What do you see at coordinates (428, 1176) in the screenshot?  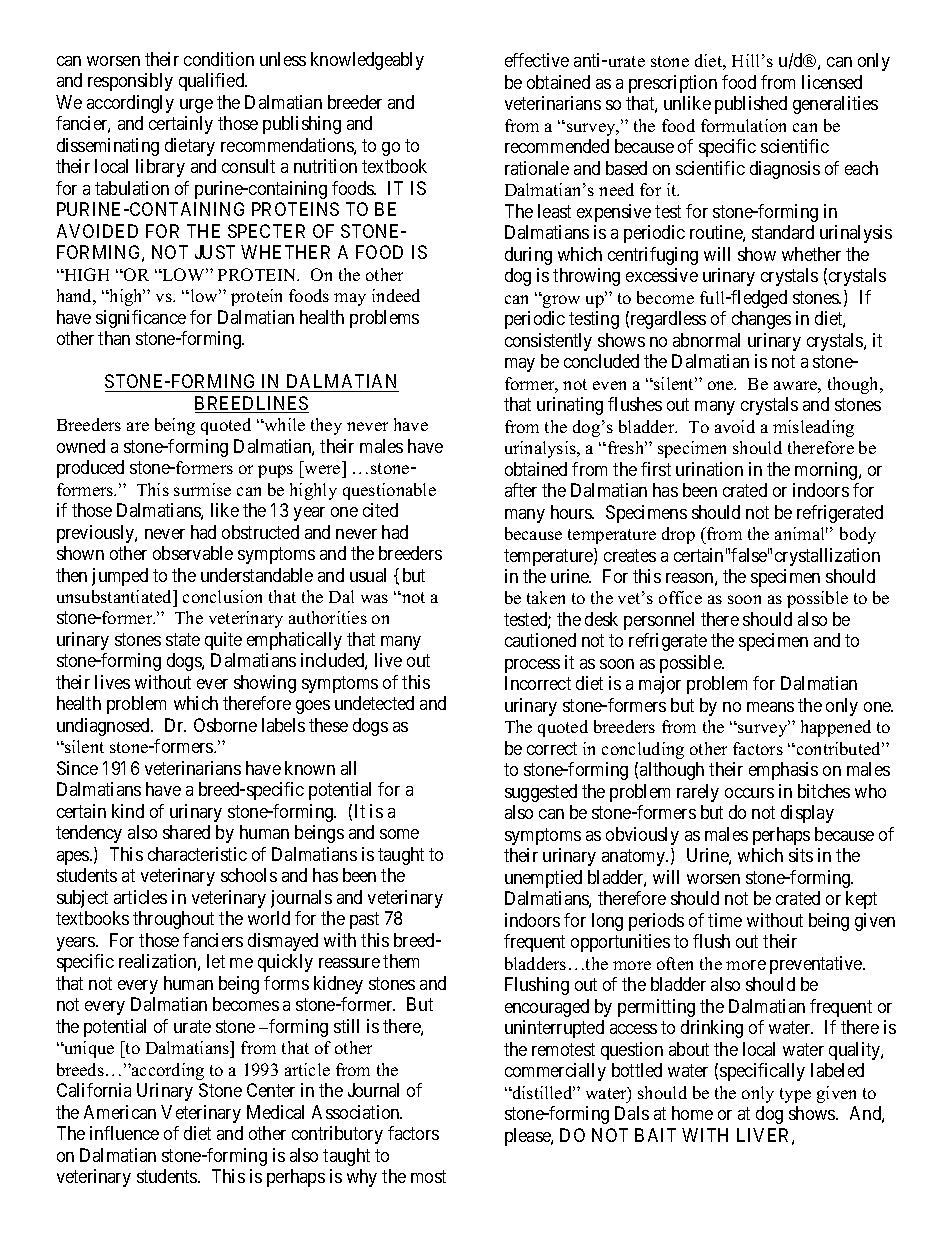 I see `most` at bounding box center [428, 1176].
